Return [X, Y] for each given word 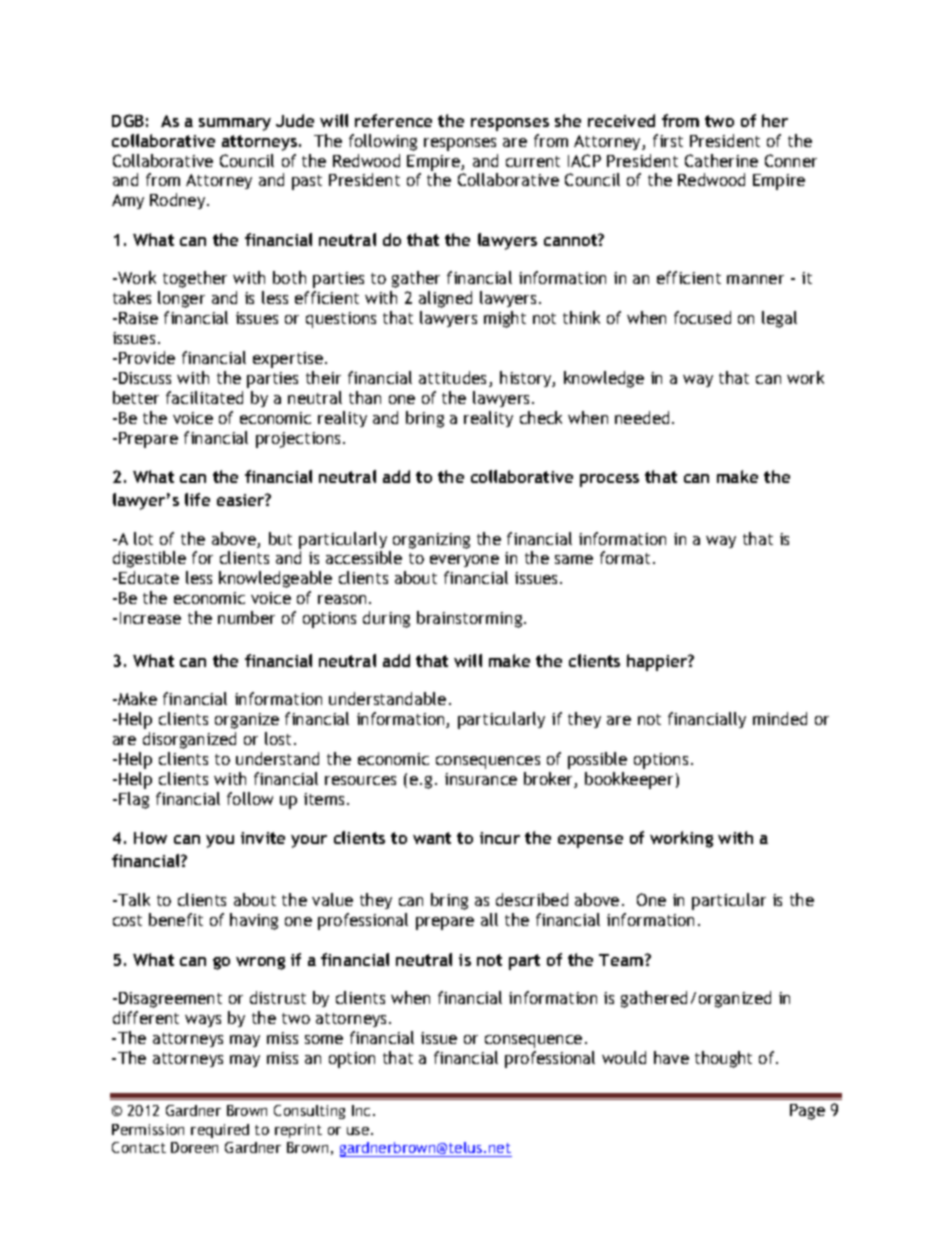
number [246, 617]
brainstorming [471, 619]
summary [235, 124]
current [533, 161]
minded [780, 718]
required [220, 1131]
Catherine [721, 160]
